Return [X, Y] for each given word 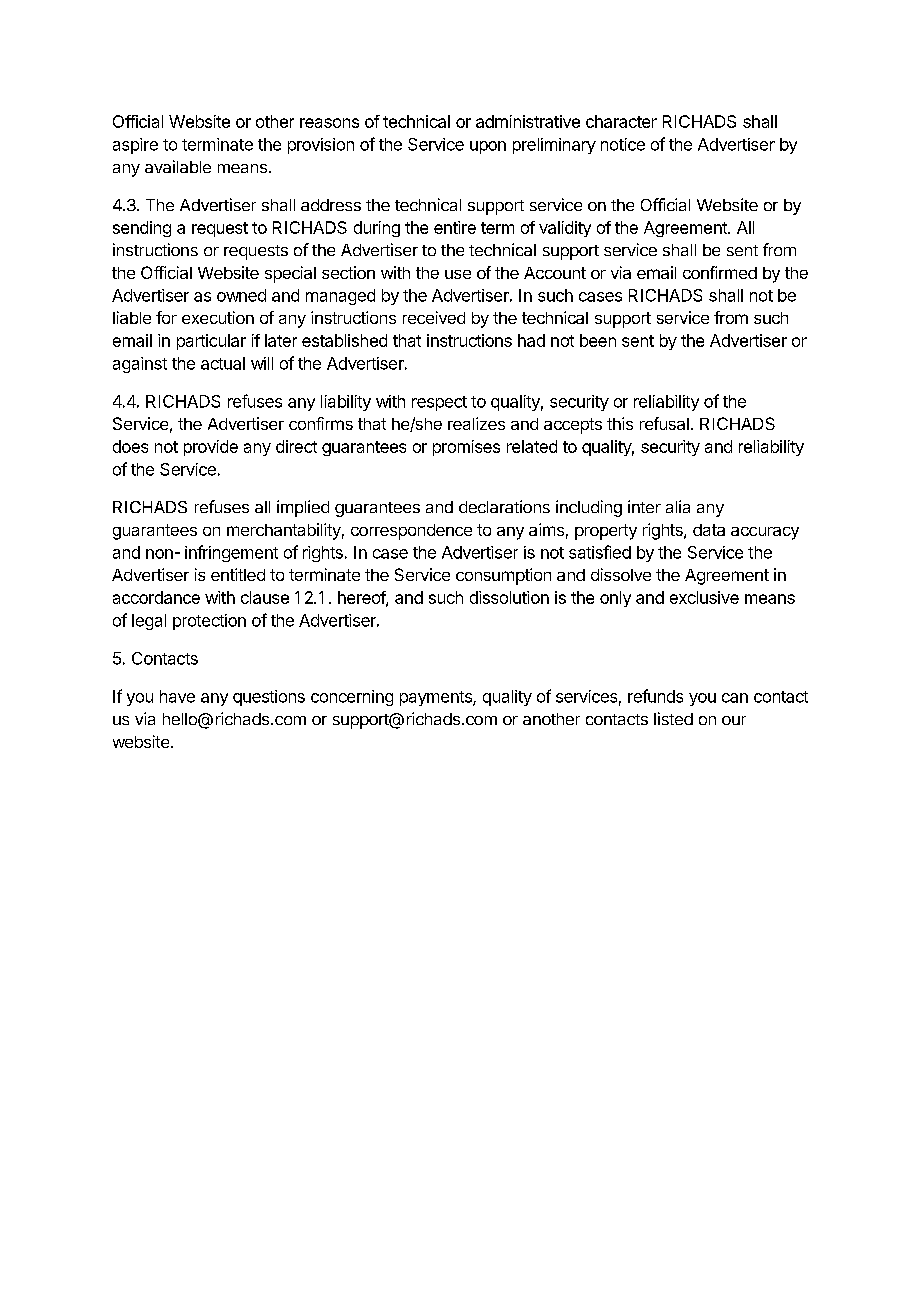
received [434, 317]
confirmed [720, 272]
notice [623, 144]
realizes [476, 423]
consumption [503, 576]
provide [211, 448]
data [709, 530]
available [178, 166]
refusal [664, 423]
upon [488, 147]
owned [241, 295]
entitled [238, 574]
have [177, 696]
